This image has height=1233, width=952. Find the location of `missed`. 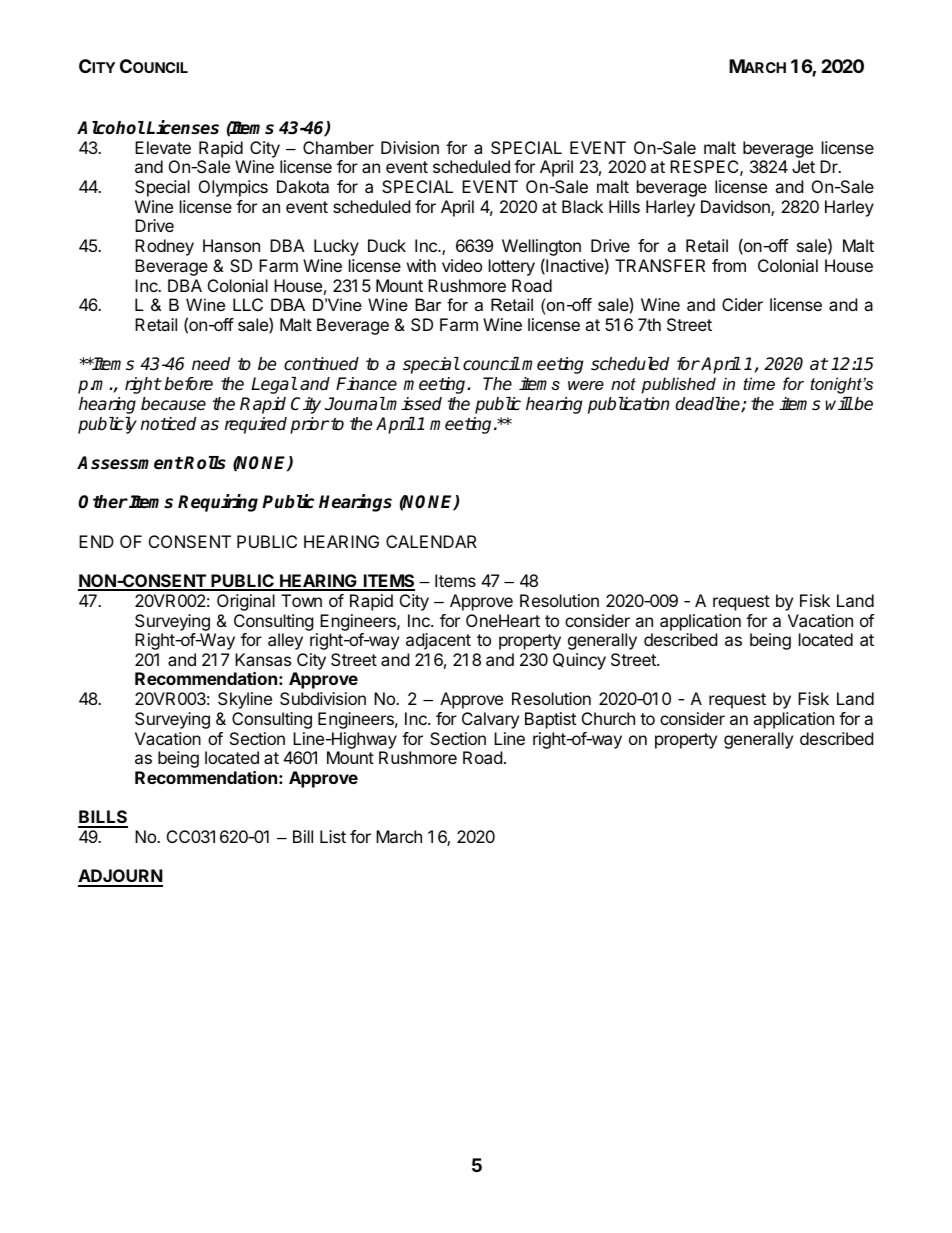

missed is located at coordinates (413, 404).
